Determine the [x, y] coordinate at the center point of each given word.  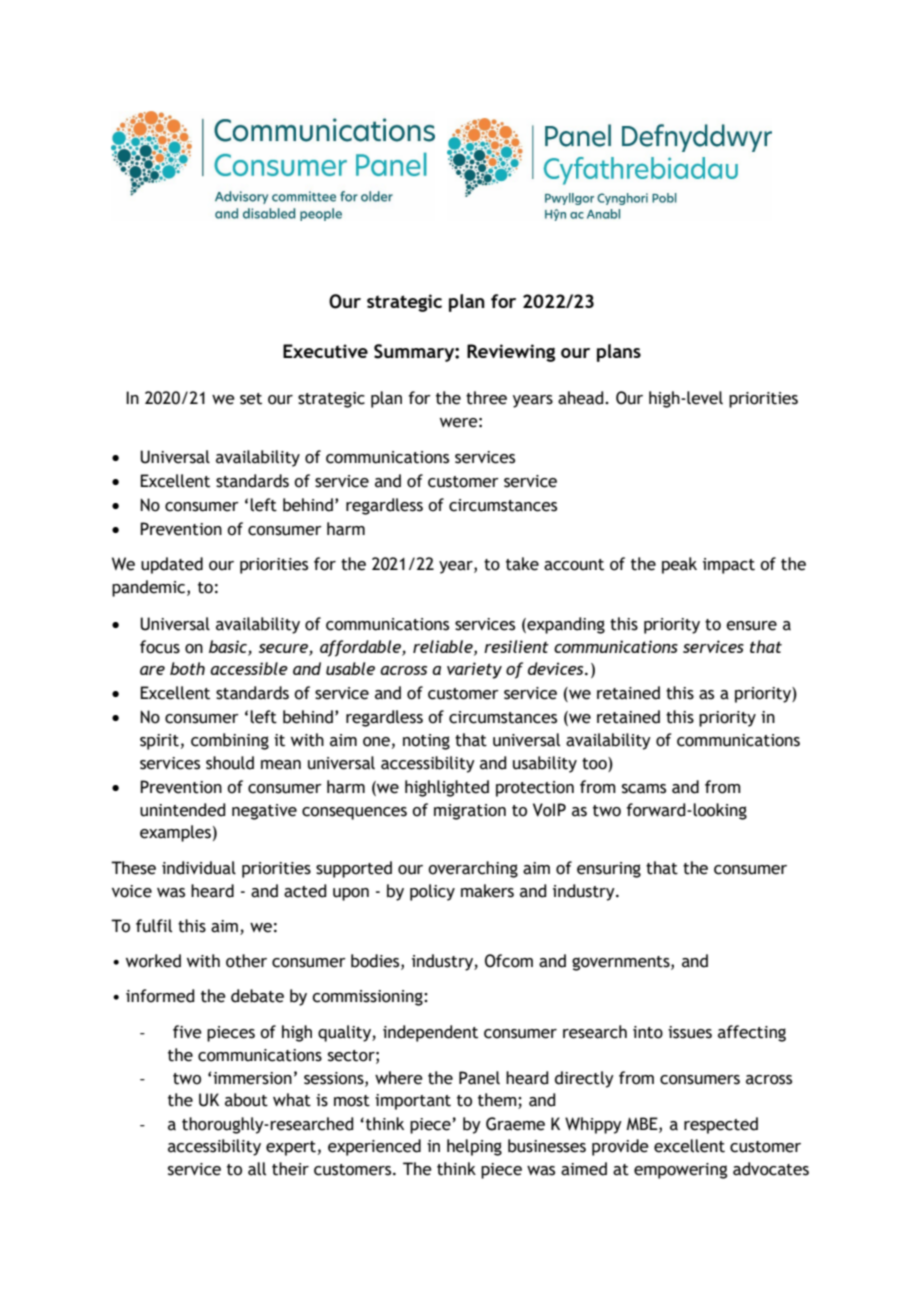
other [246, 961]
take [522, 564]
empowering [680, 1171]
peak [679, 565]
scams [644, 789]
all [257, 1169]
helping [474, 1147]
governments [622, 963]
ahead [582, 398]
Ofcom [509, 961]
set [251, 399]
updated [172, 565]
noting [426, 742]
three [486, 398]
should [230, 763]
